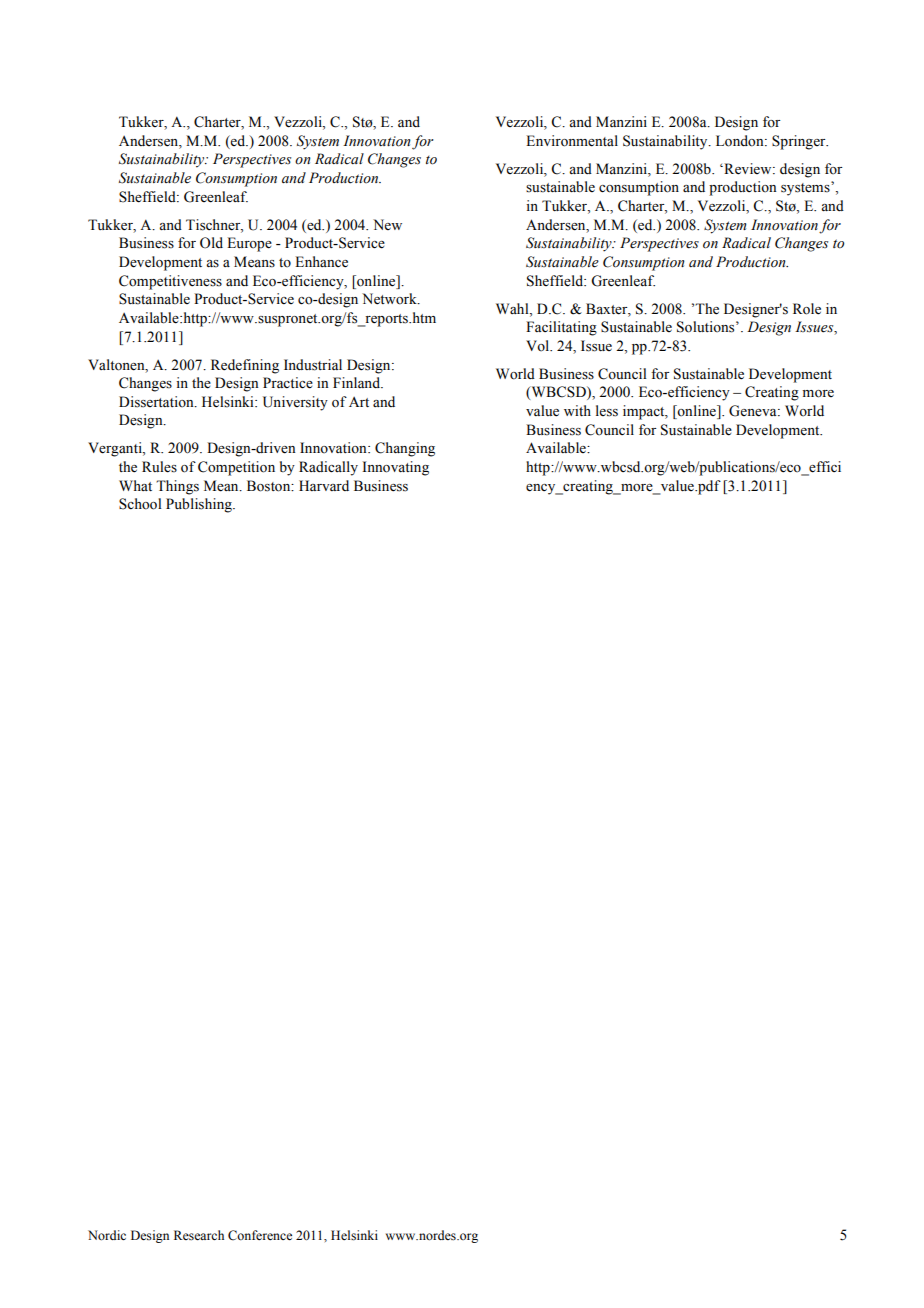 The image size is (924, 1308). Describe the element at coordinates (200, 505) in the screenshot. I see `Publishing` at that location.
